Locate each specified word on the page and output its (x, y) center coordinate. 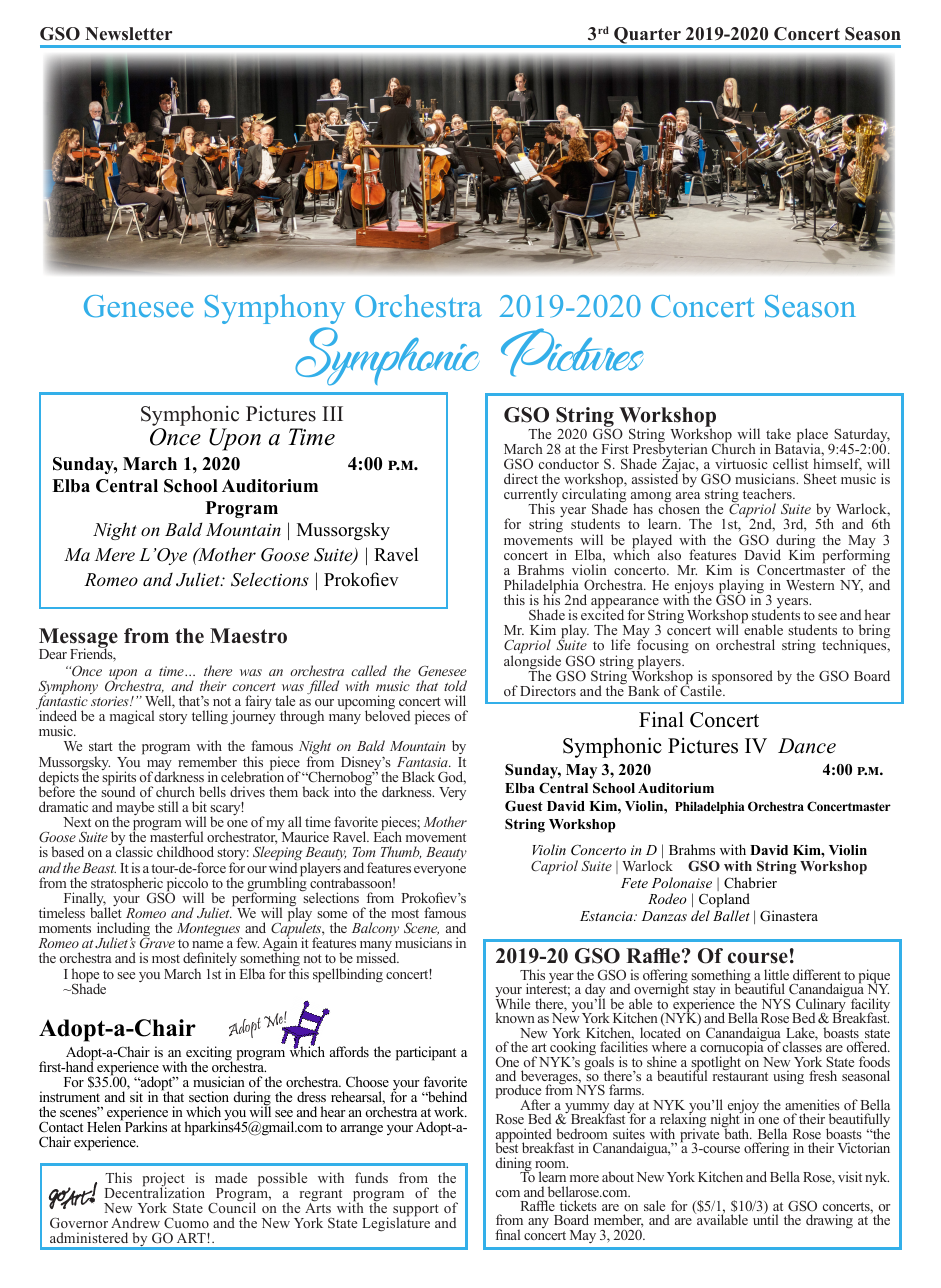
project (164, 1180)
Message (78, 639)
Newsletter (128, 34)
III (332, 413)
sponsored (742, 678)
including (123, 930)
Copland (724, 900)
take (778, 433)
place (814, 436)
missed (377, 957)
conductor (569, 463)
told (455, 685)
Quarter (647, 37)
